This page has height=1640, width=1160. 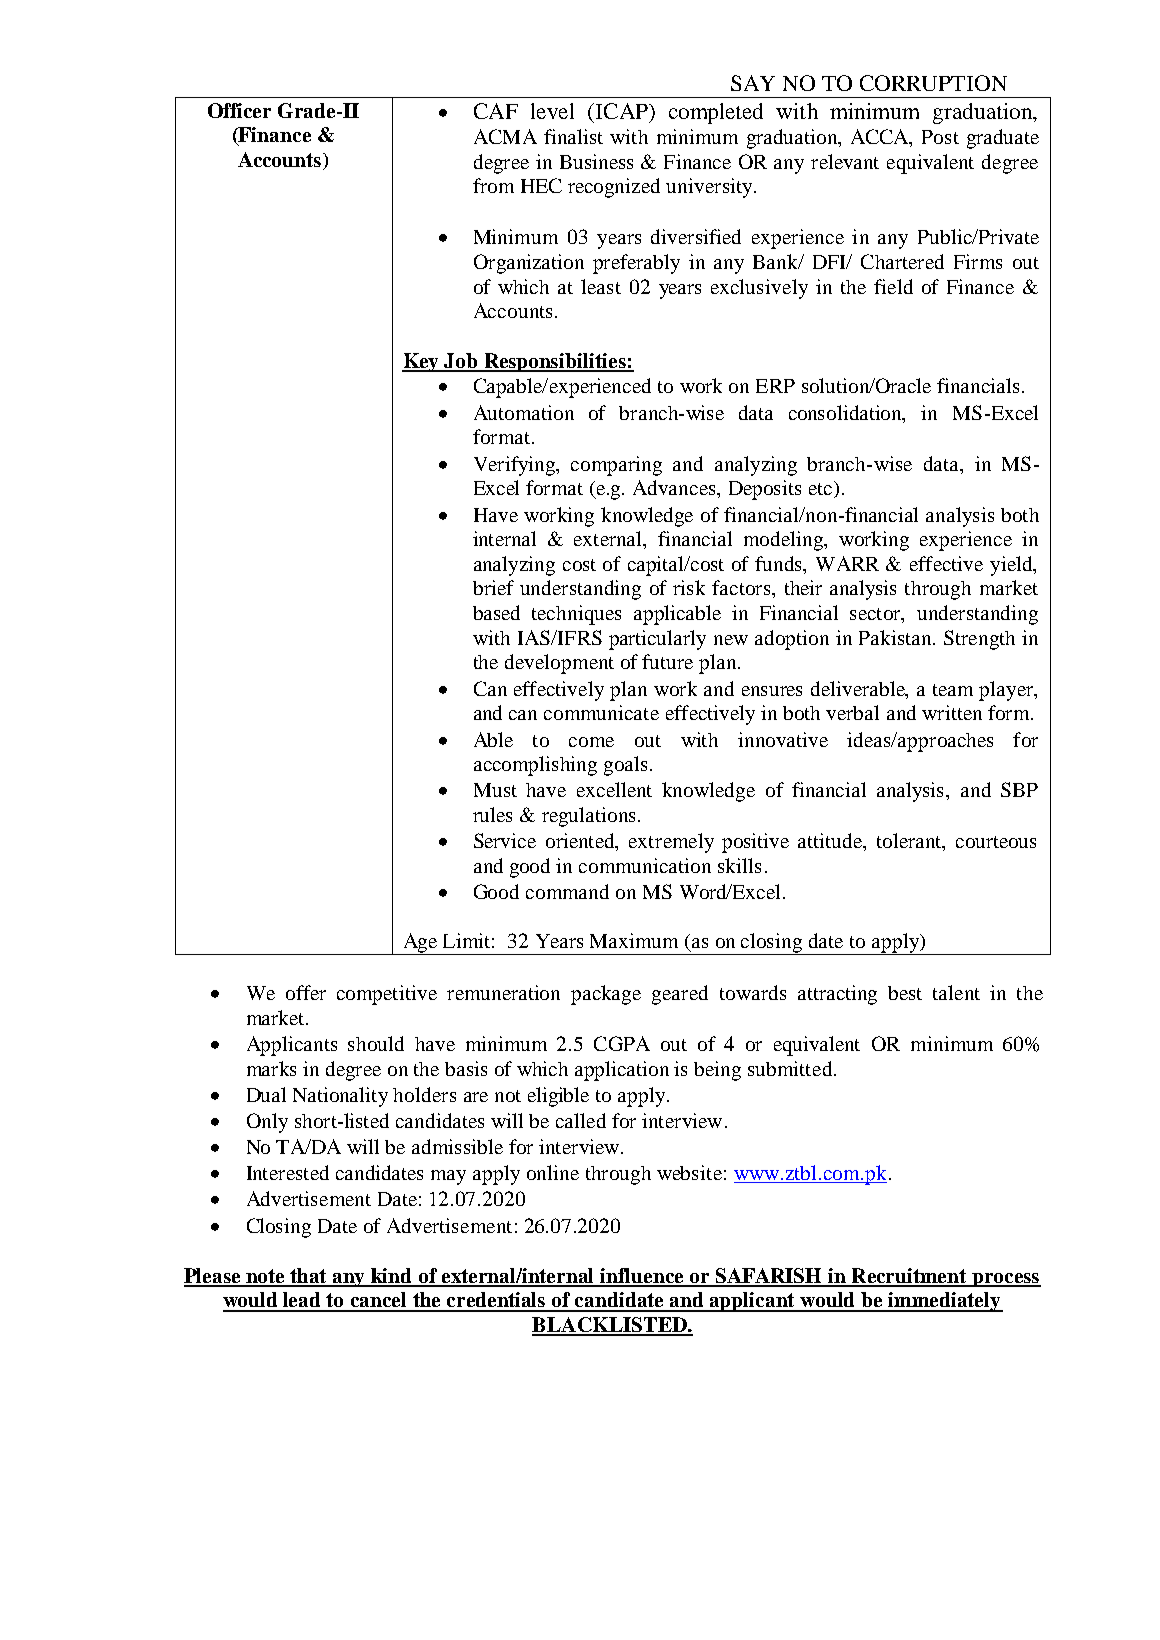 I want to click on Interested, so click(x=288, y=1172).
